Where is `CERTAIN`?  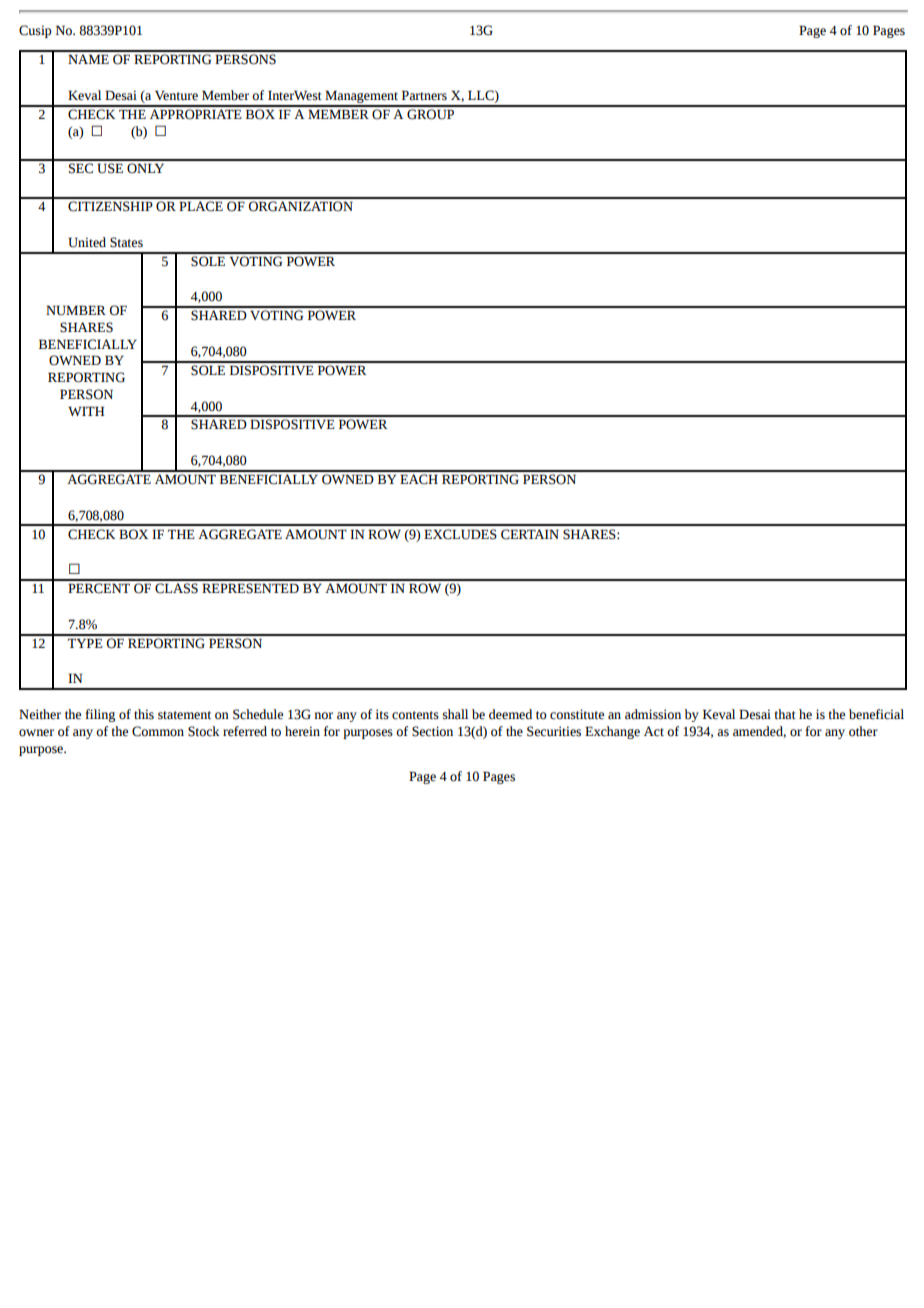
CERTAIN is located at coordinates (530, 534).
